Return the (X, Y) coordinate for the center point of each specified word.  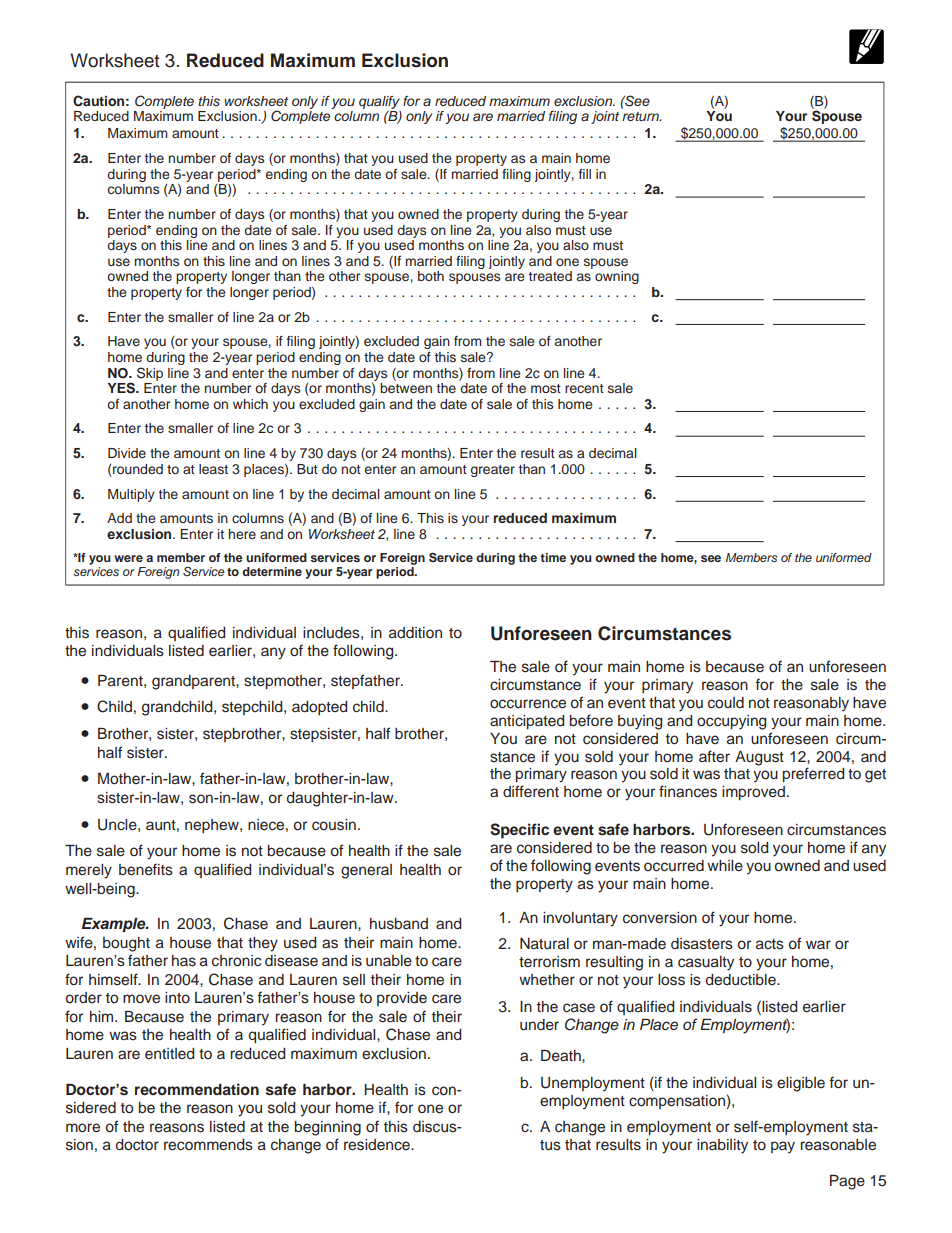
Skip (150, 374)
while (725, 866)
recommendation (197, 1089)
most (546, 388)
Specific (519, 831)
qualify (379, 103)
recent (584, 388)
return (641, 116)
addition (415, 632)
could (726, 703)
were (128, 558)
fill (585, 174)
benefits (146, 869)
